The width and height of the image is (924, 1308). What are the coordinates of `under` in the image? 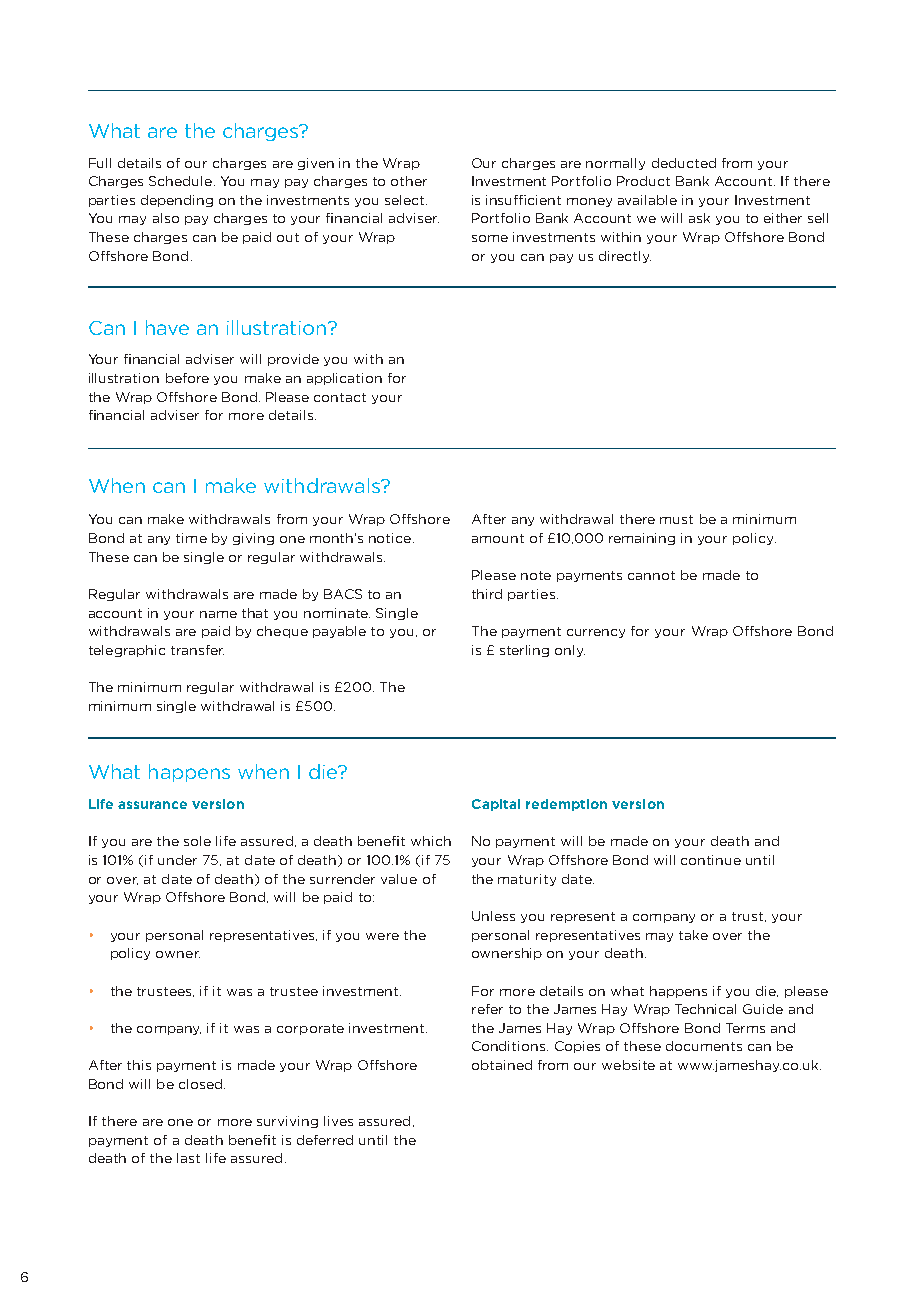 It's located at (177, 860).
